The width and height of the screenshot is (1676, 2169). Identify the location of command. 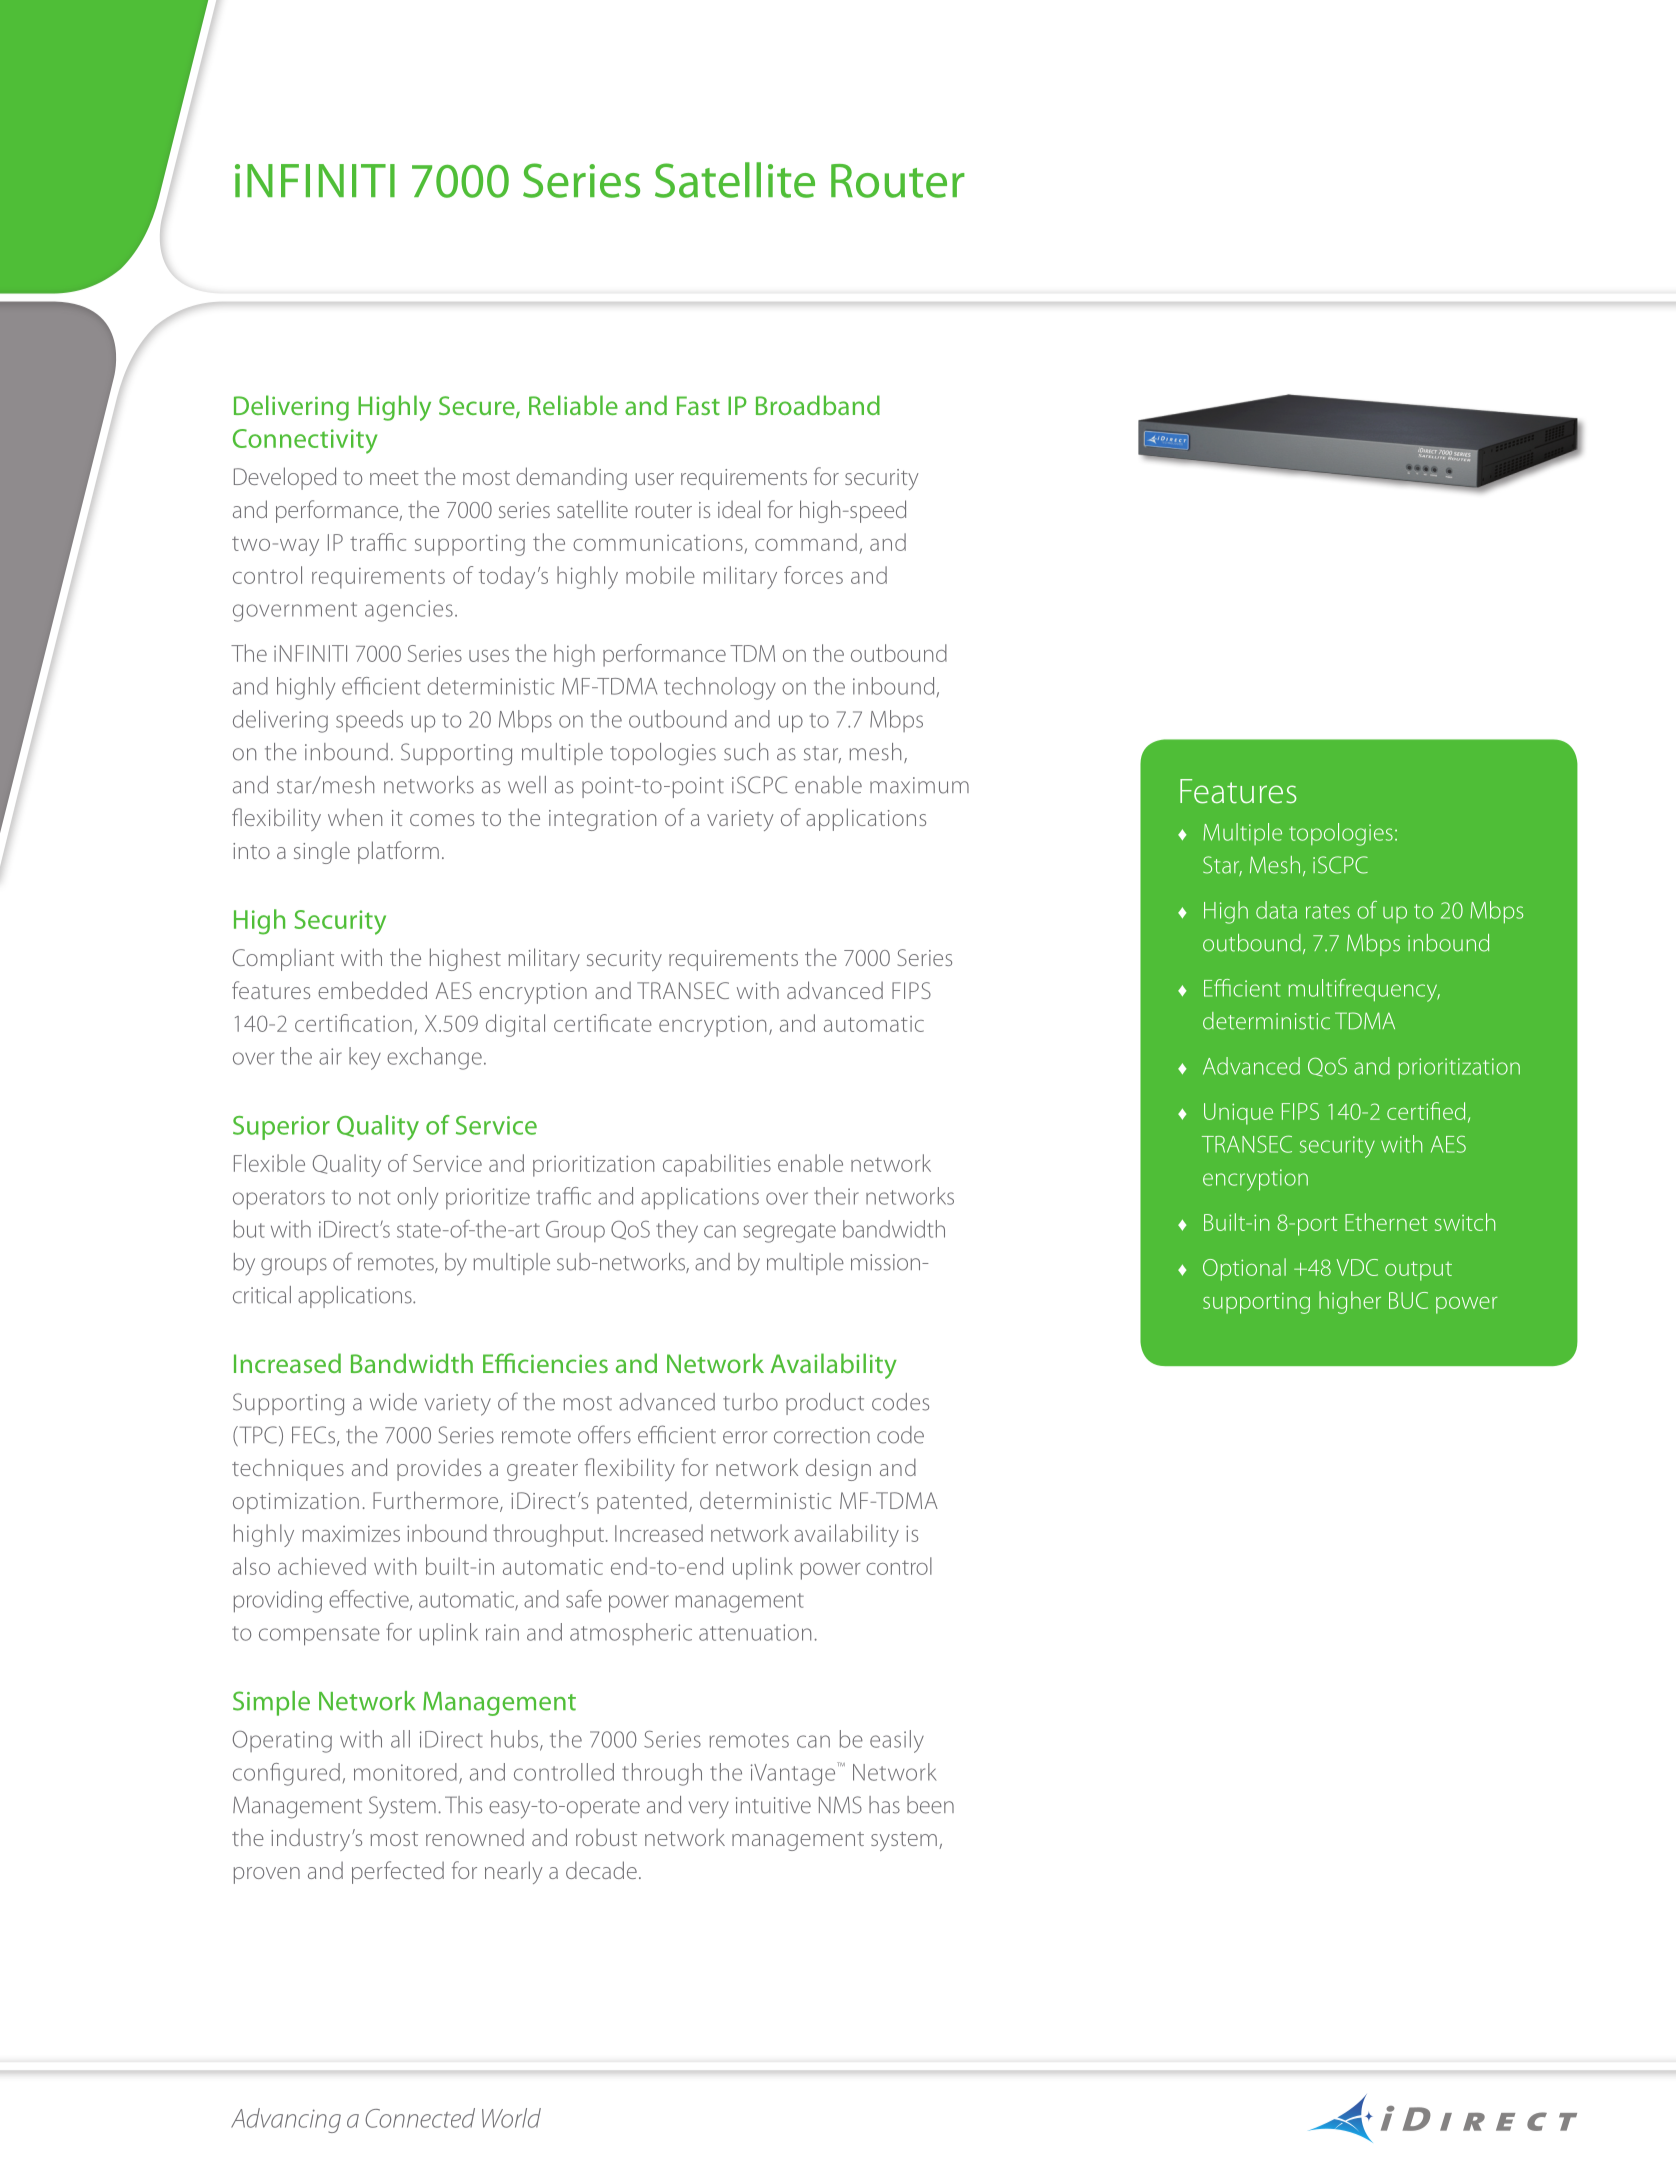
(806, 542).
